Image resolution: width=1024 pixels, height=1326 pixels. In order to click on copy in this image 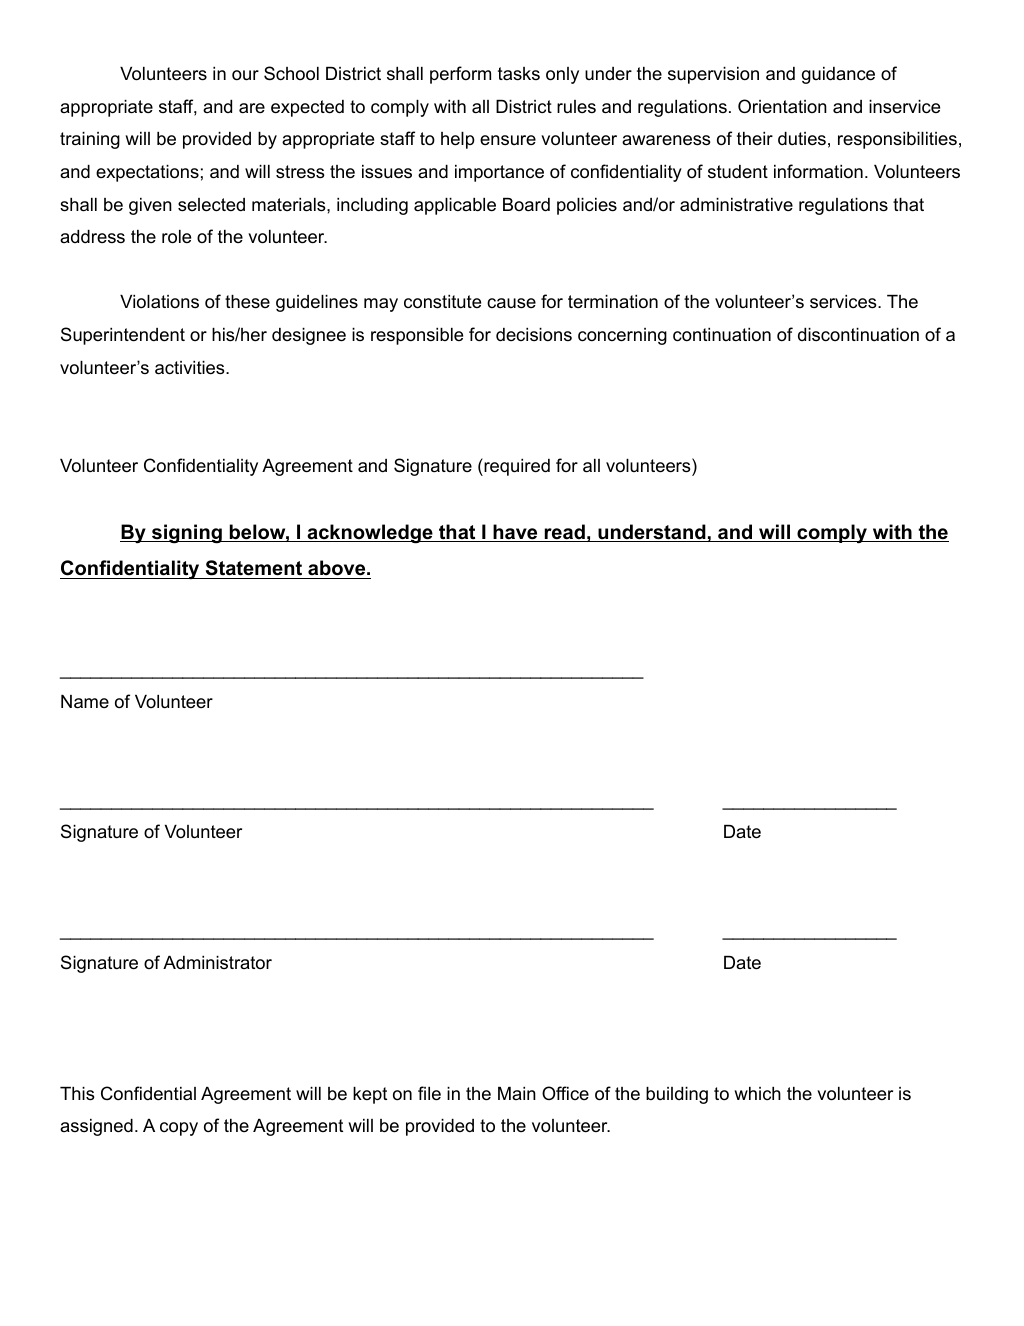, I will do `click(179, 1129)`.
